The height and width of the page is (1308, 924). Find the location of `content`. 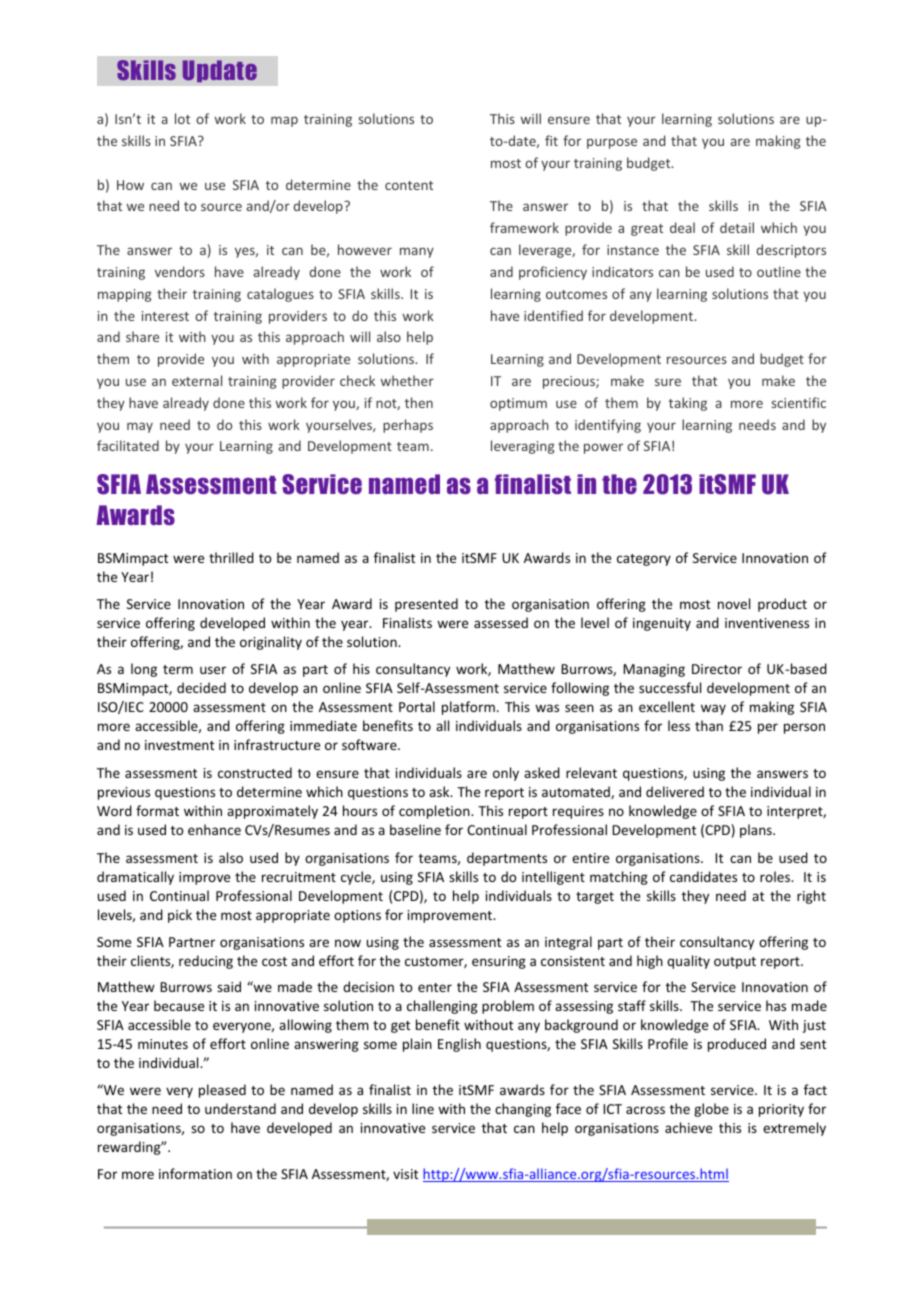

content is located at coordinates (409, 185).
